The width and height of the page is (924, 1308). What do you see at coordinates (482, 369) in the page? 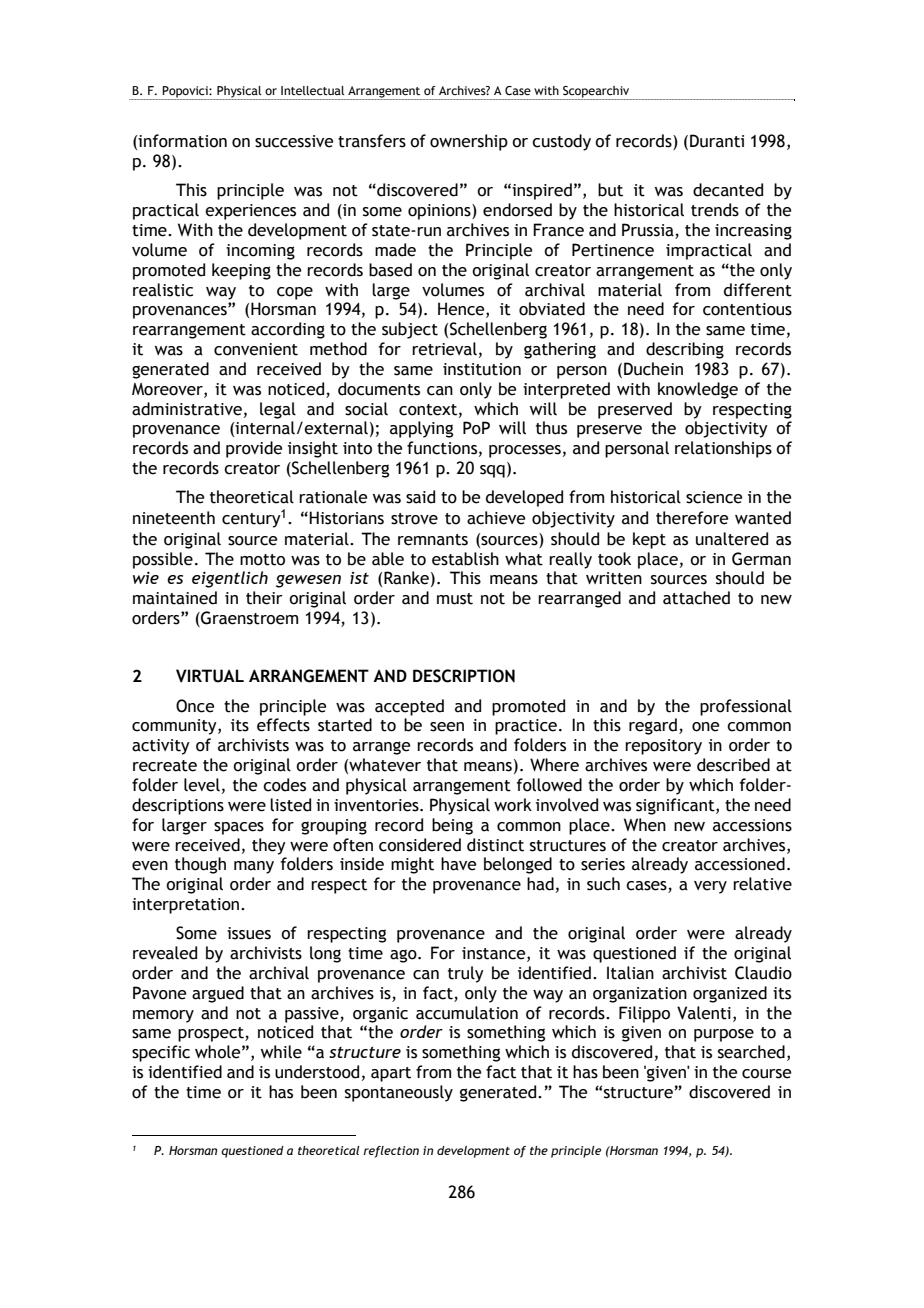
I see `institution` at bounding box center [482, 369].
